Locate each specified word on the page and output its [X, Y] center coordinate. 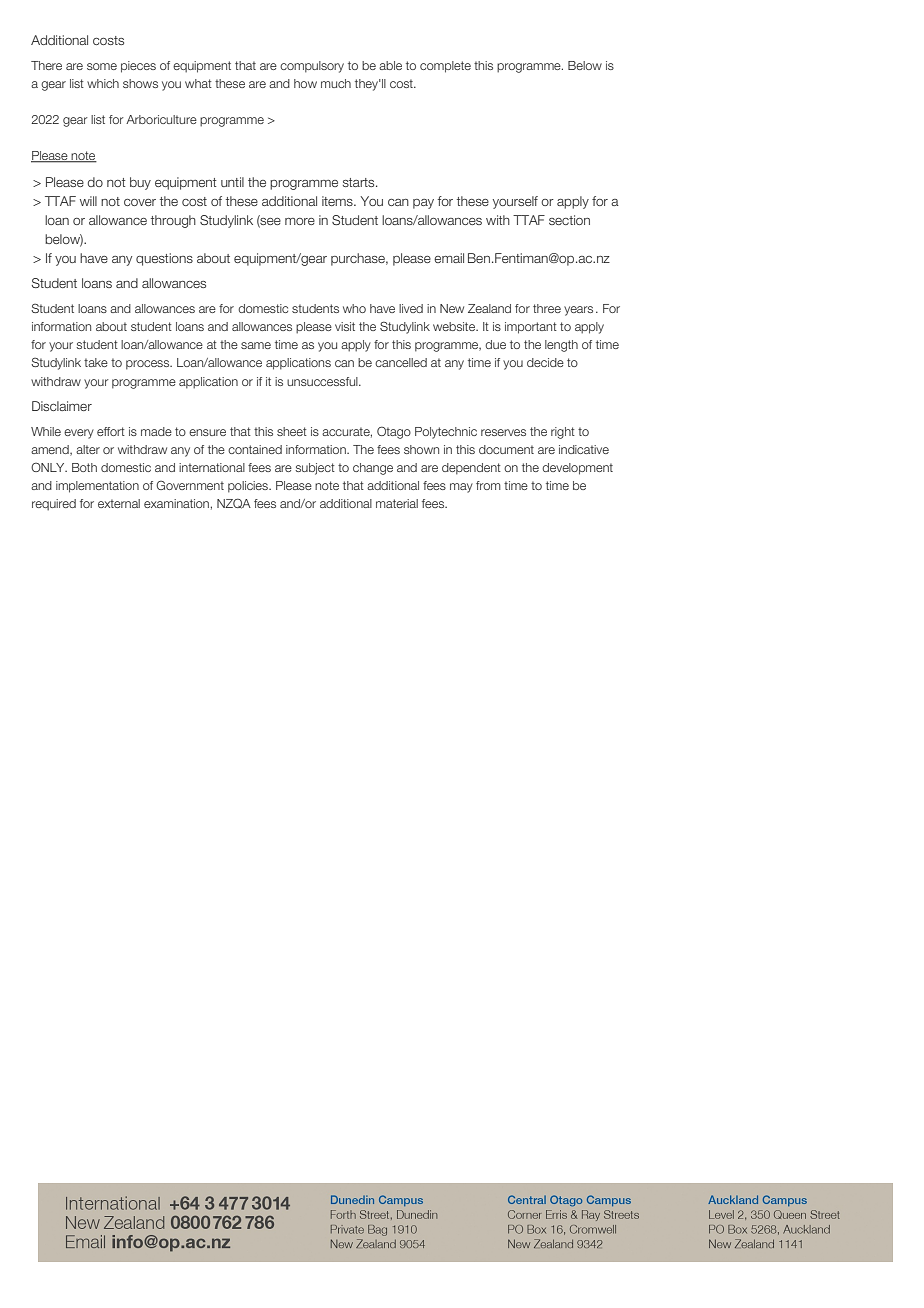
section [569, 220]
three [547, 308]
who [354, 308]
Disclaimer [62, 406]
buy [140, 183]
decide [545, 362]
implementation [97, 487]
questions [164, 259]
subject [315, 469]
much [336, 83]
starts [360, 182]
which [103, 83]
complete [445, 67]
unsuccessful [323, 381]
